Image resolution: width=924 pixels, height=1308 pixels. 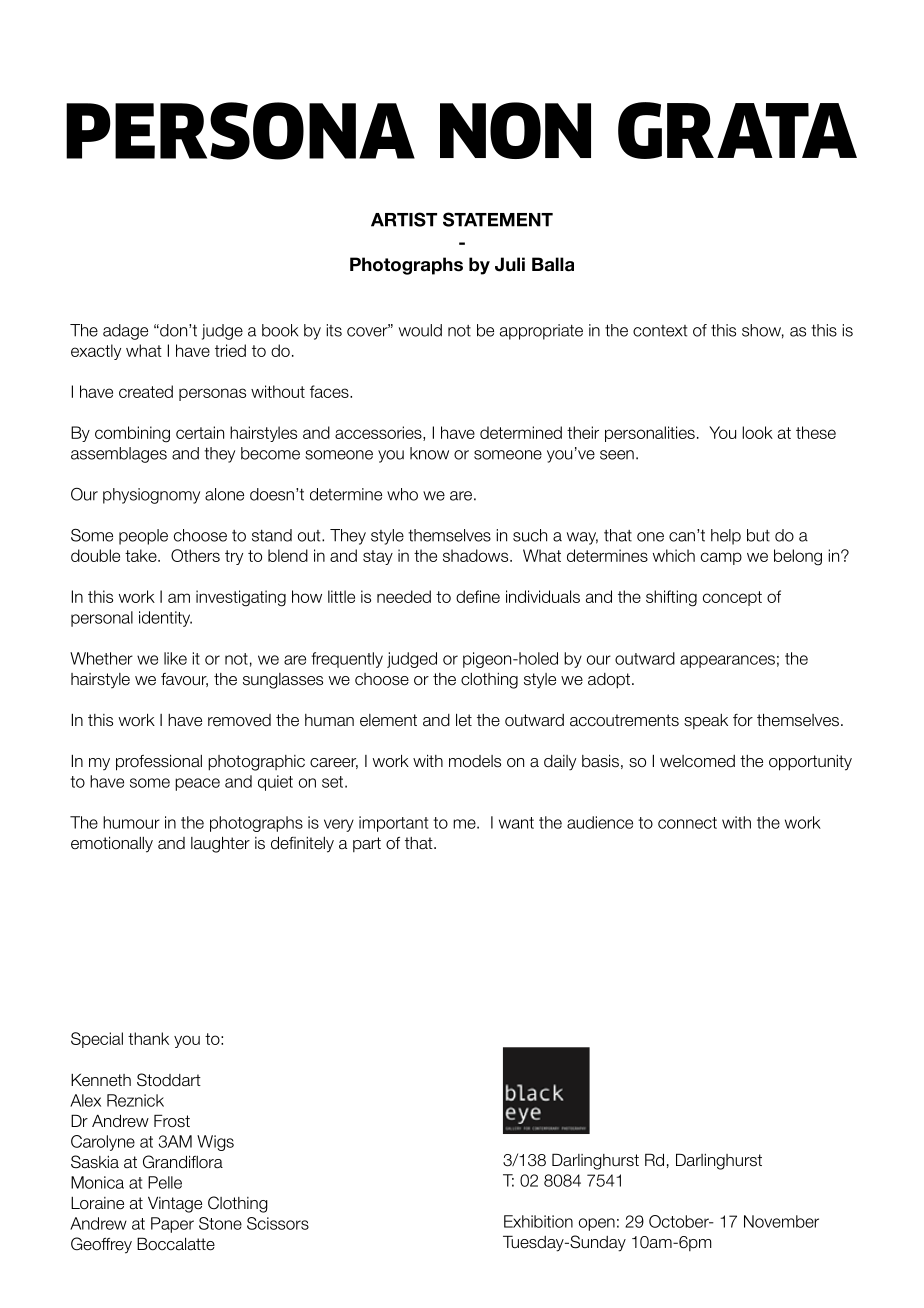 What do you see at coordinates (781, 1221) in the screenshot?
I see `November` at bounding box center [781, 1221].
